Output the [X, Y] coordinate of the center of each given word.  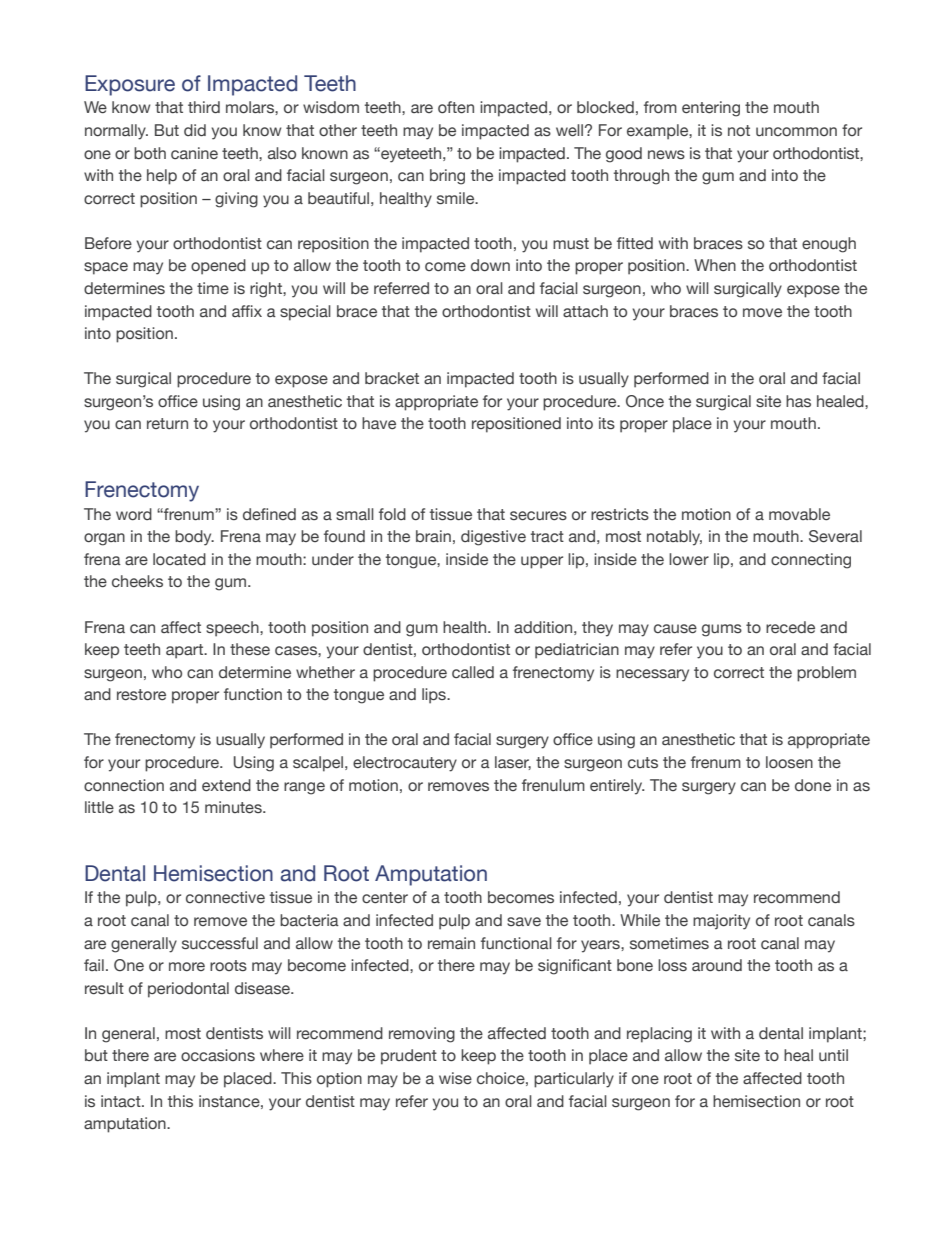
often [456, 107]
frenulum [553, 785]
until [833, 1055]
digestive [493, 538]
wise [455, 1078]
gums [722, 630]
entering [711, 109]
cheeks [137, 581]
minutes [234, 807]
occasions [218, 1055]
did [195, 130]
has [798, 401]
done [813, 785]
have [379, 423]
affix [247, 311]
